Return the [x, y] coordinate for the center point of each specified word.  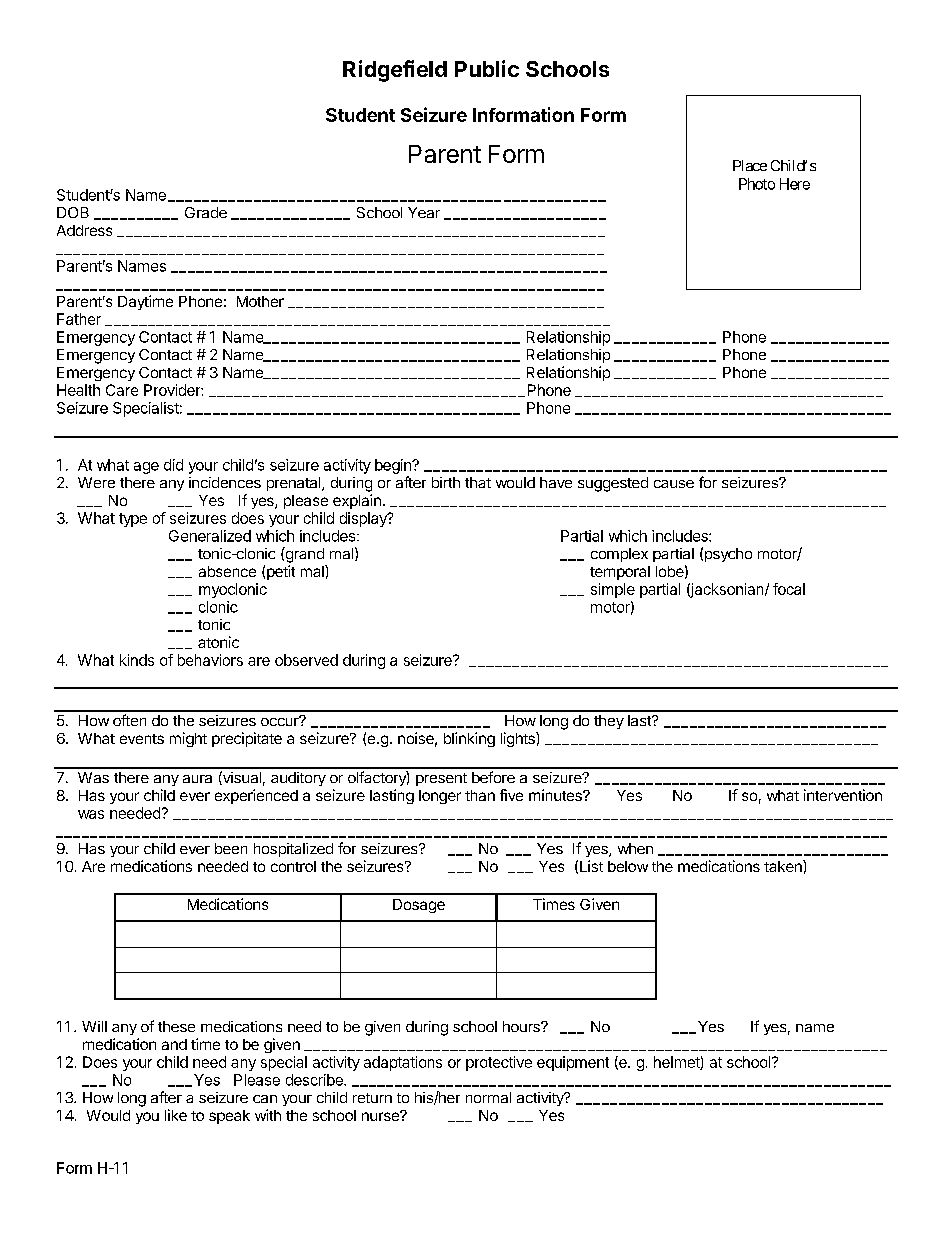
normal [488, 1097]
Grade [206, 212]
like [176, 1115]
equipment [573, 1063]
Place [750, 165]
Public [487, 68]
